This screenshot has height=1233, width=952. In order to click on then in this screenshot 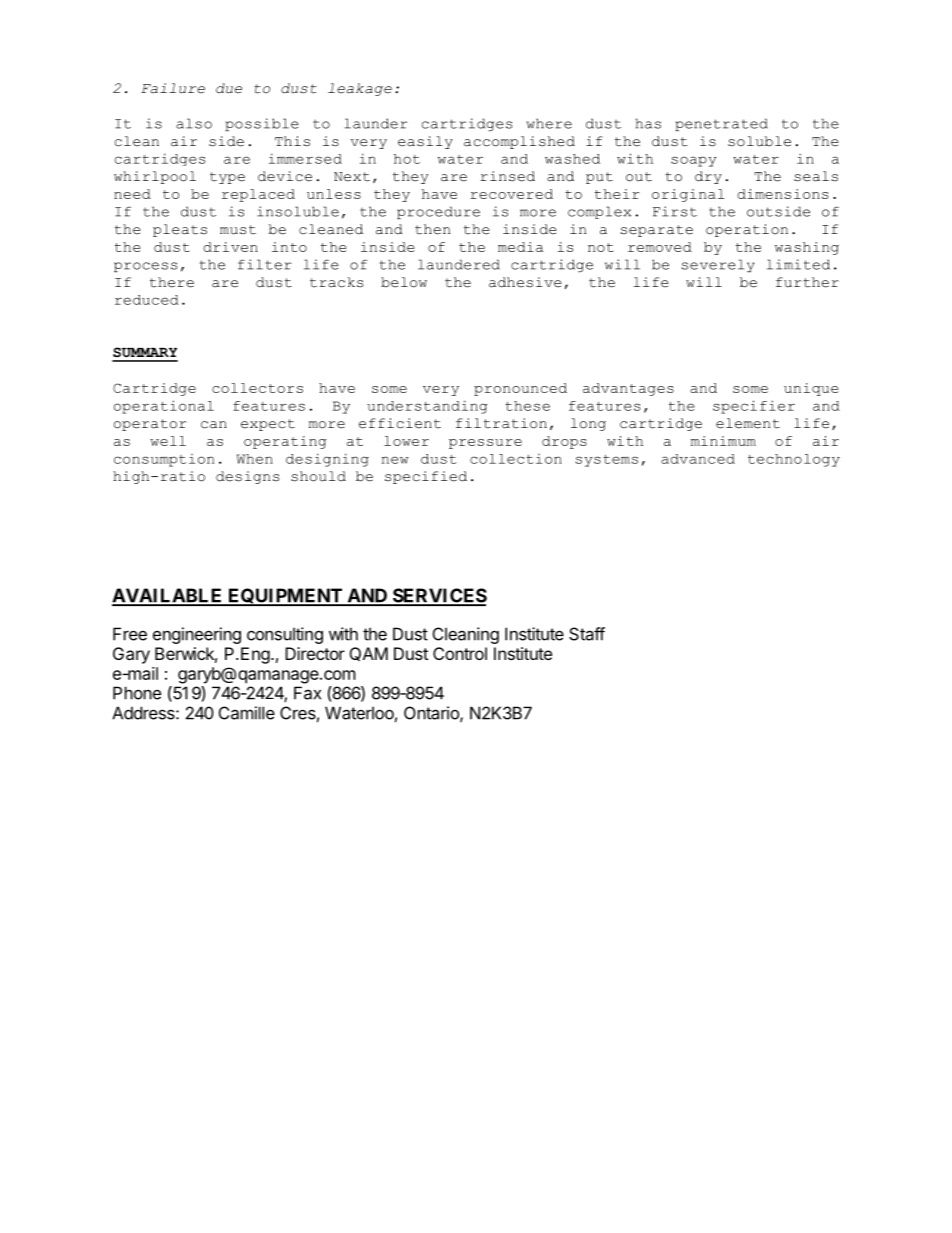, I will do `click(432, 229)`.
